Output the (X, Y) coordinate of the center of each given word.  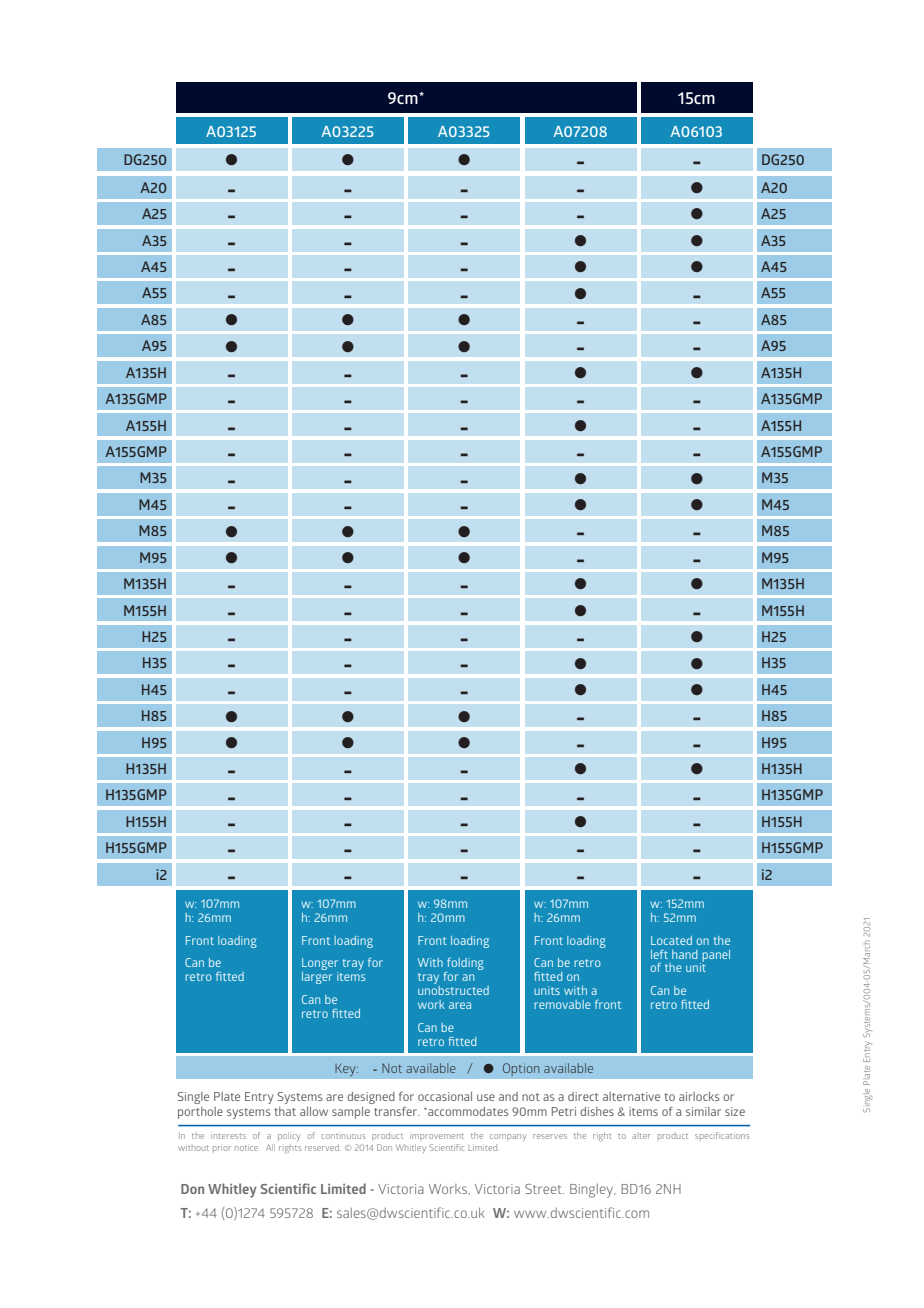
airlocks (699, 1096)
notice (246, 1148)
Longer (320, 965)
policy (289, 1136)
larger (317, 978)
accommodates (467, 1111)
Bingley (593, 1191)
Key (346, 1070)
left (659, 954)
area (460, 1005)
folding (464, 965)
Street (544, 1189)
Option (521, 1069)
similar (703, 1111)
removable (562, 1004)
